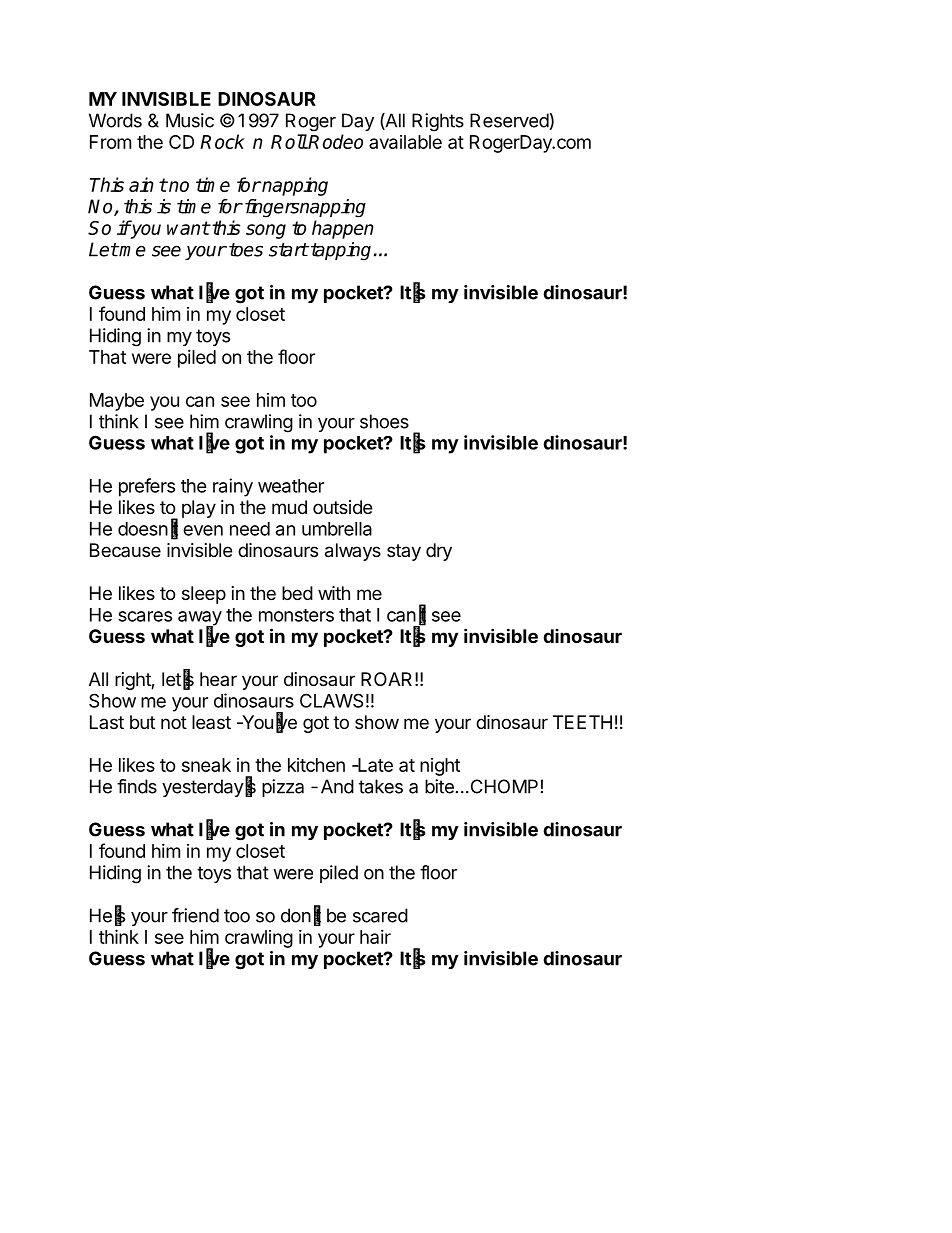 This screenshot has width=952, height=1233. I want to click on Reserved, so click(509, 120).
